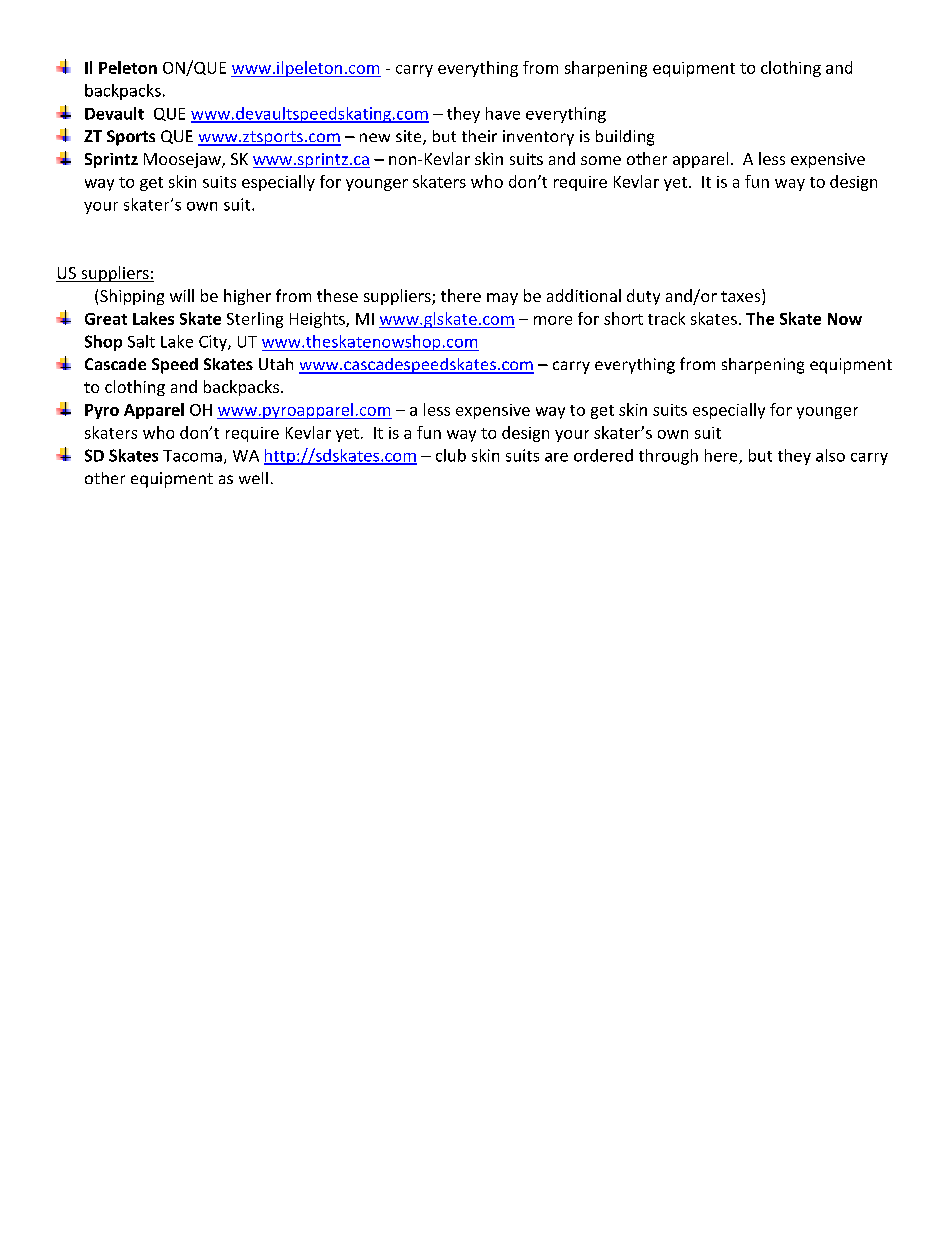  What do you see at coordinates (643, 297) in the document?
I see `duty` at bounding box center [643, 297].
